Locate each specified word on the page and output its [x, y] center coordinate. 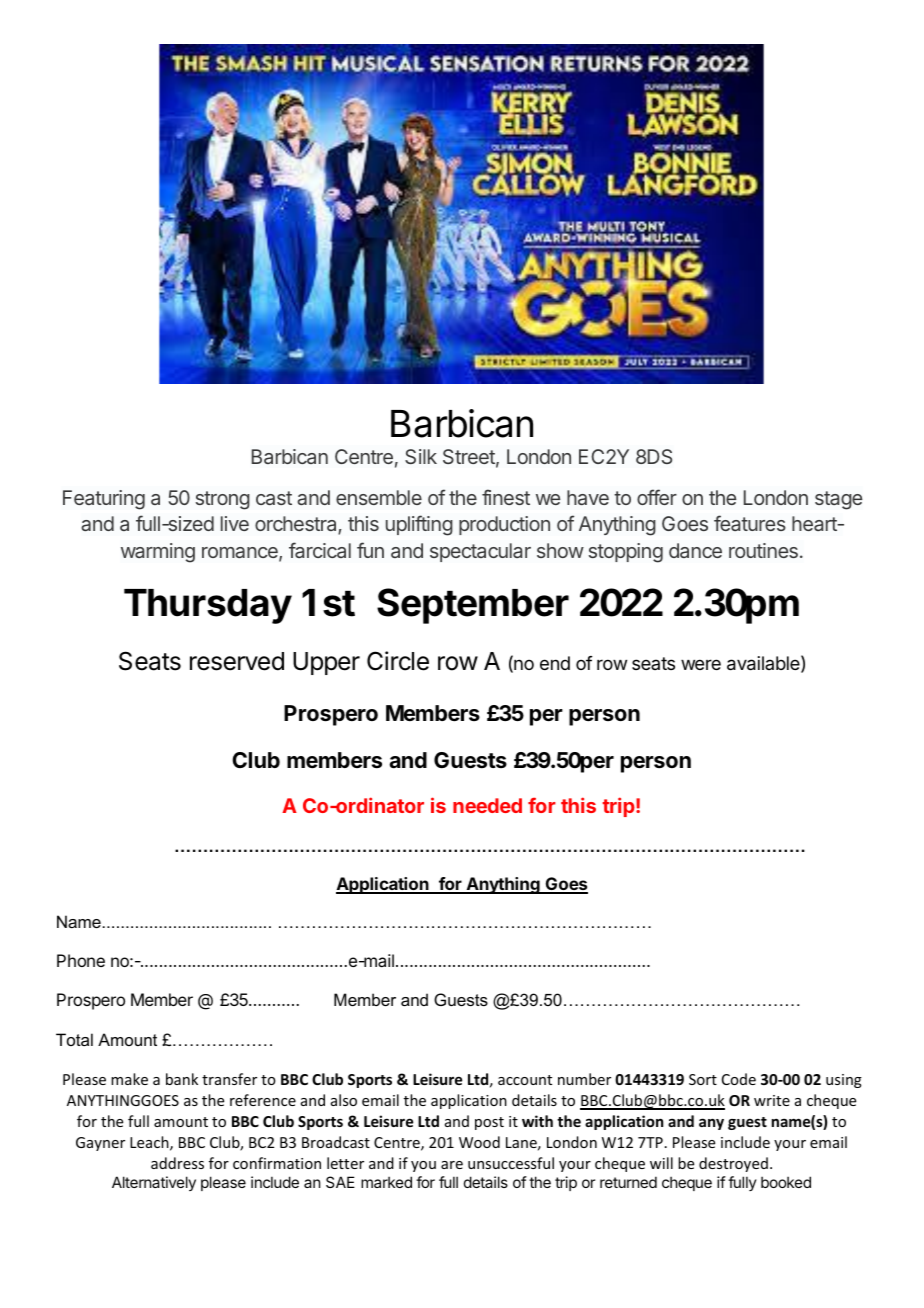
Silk [421, 456]
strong [223, 500]
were [701, 664]
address [177, 1163]
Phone [81, 960]
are [452, 1165]
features [750, 523]
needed [487, 805]
